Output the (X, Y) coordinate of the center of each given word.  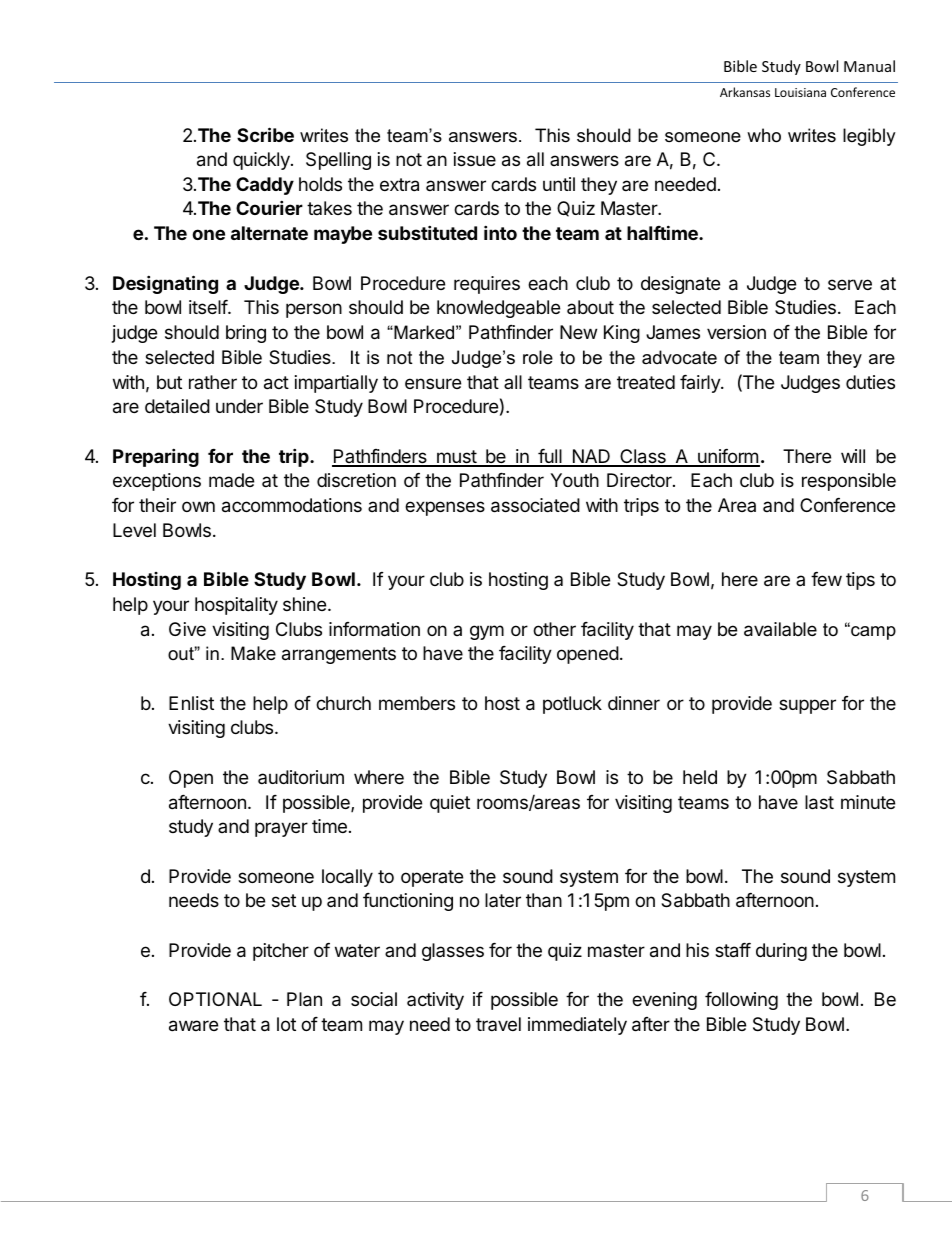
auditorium (301, 777)
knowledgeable (498, 309)
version (736, 332)
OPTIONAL (215, 999)
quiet (450, 804)
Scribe (265, 134)
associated (535, 505)
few (826, 579)
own (198, 506)
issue (475, 159)
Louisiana (800, 92)
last (819, 802)
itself (209, 307)
